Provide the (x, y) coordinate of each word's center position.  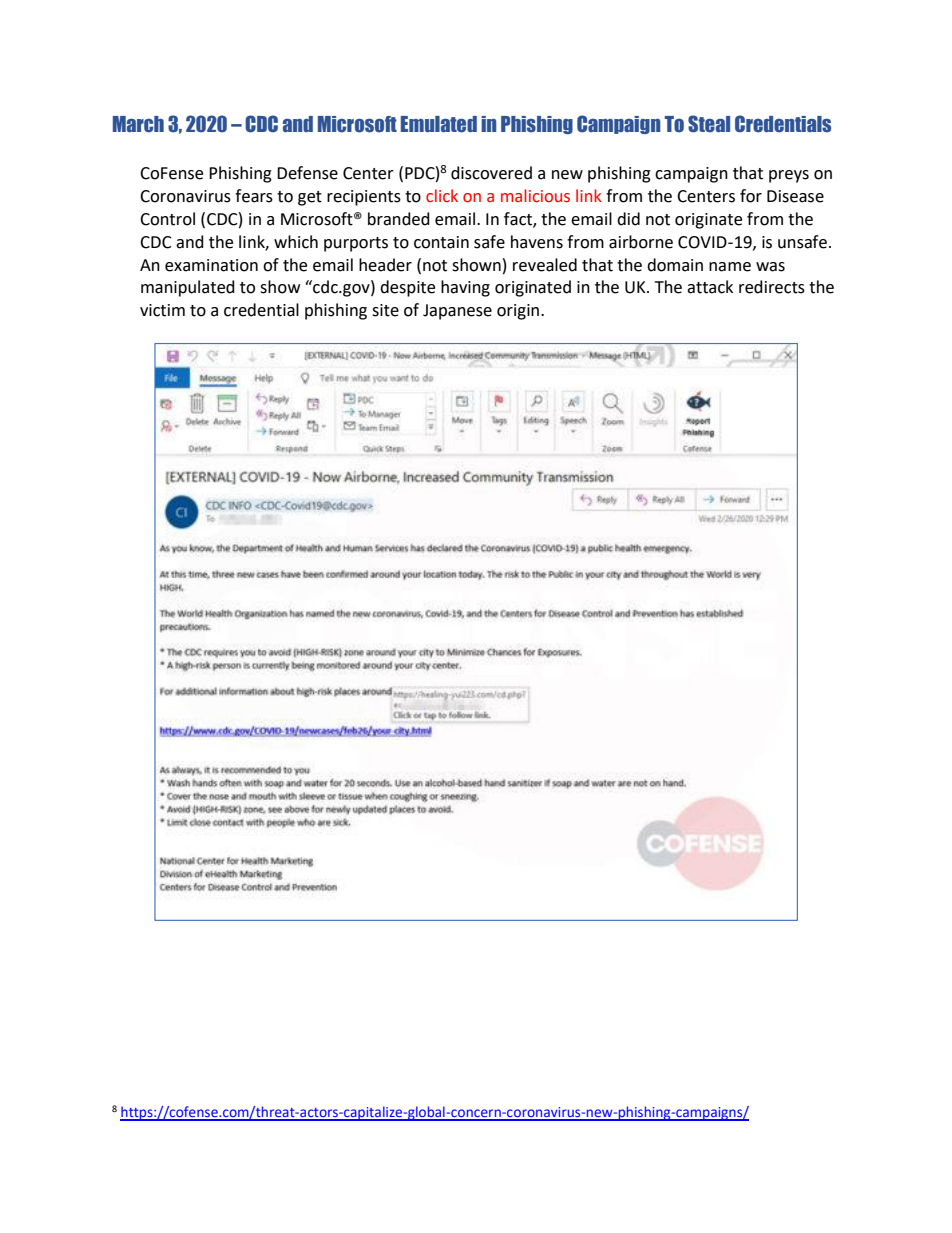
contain (441, 242)
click (442, 196)
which (296, 242)
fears (254, 196)
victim (162, 310)
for (751, 196)
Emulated (439, 124)
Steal (709, 124)
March (138, 124)
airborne (641, 242)
